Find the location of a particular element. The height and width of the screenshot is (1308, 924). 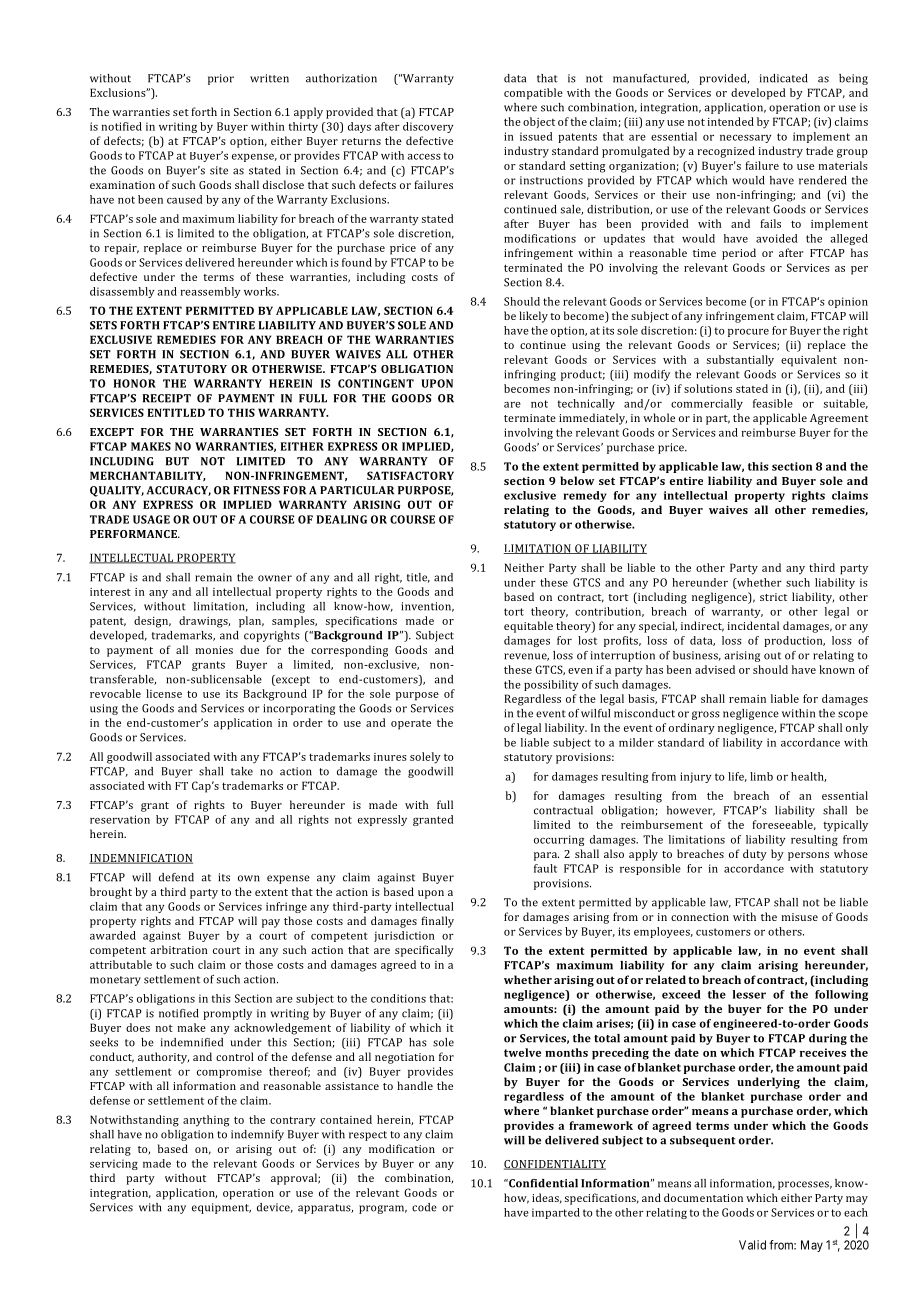

RECEIPT is located at coordinates (166, 398).
